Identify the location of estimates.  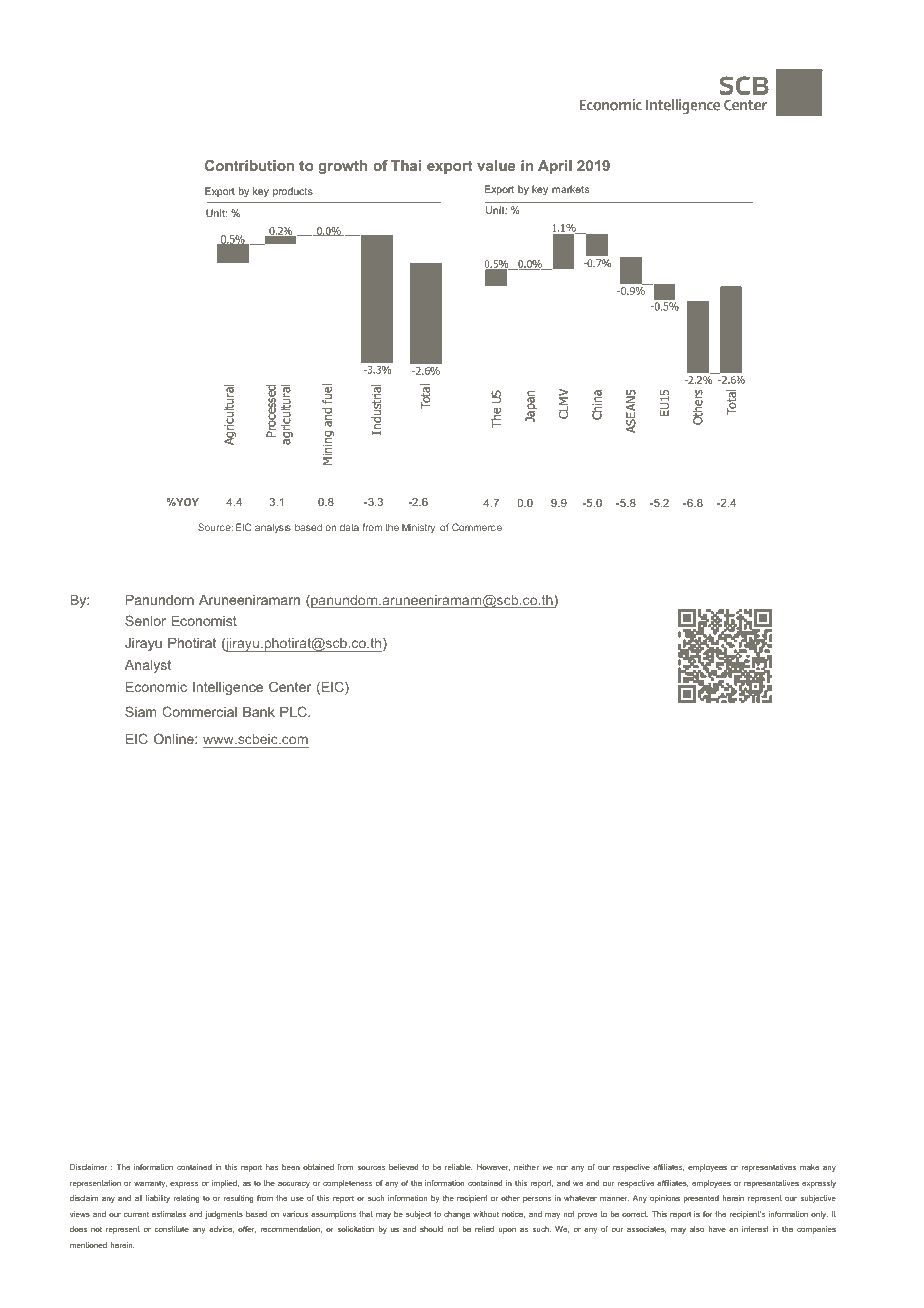
(169, 1214).
